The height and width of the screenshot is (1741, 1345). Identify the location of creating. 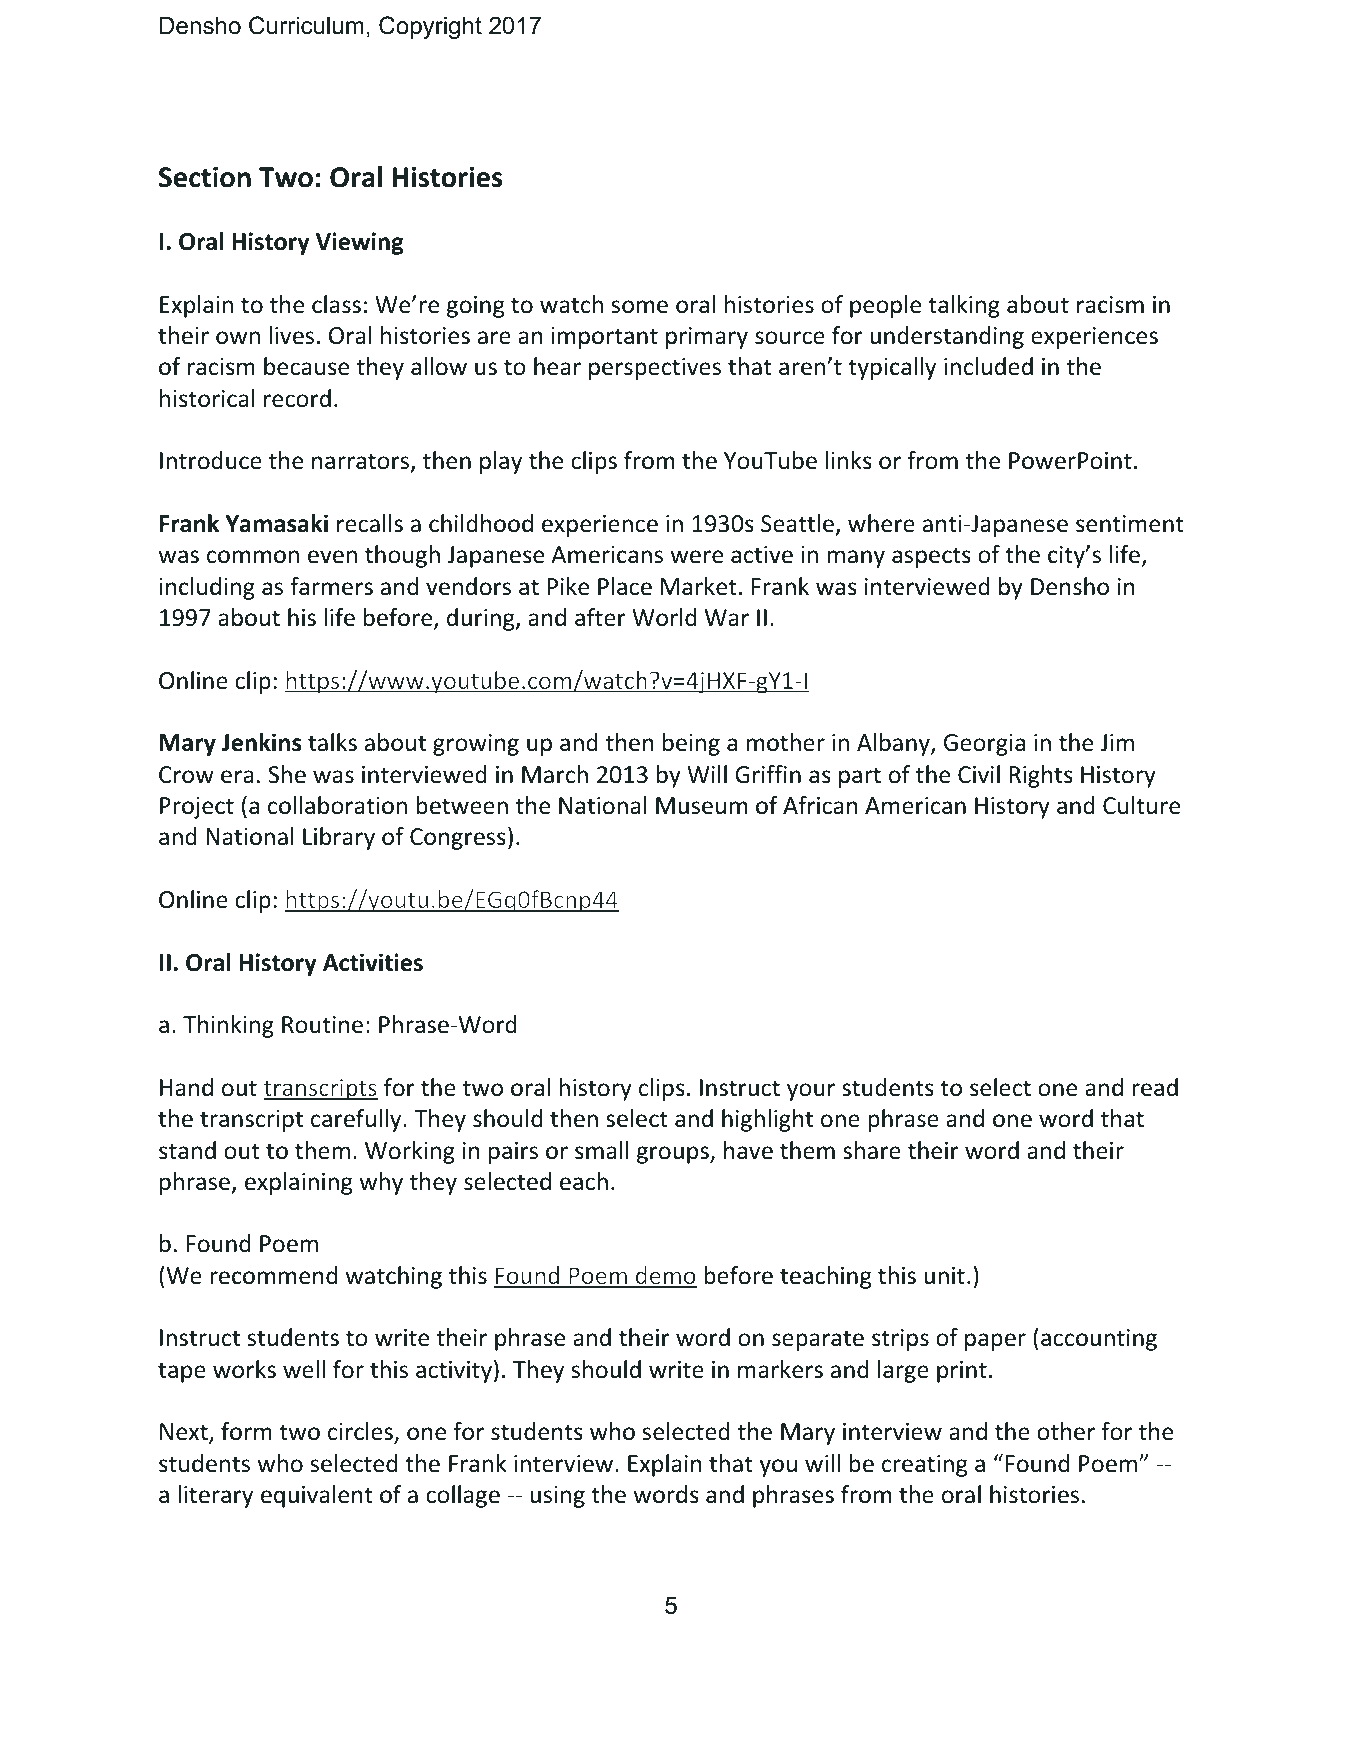
(924, 1466).
